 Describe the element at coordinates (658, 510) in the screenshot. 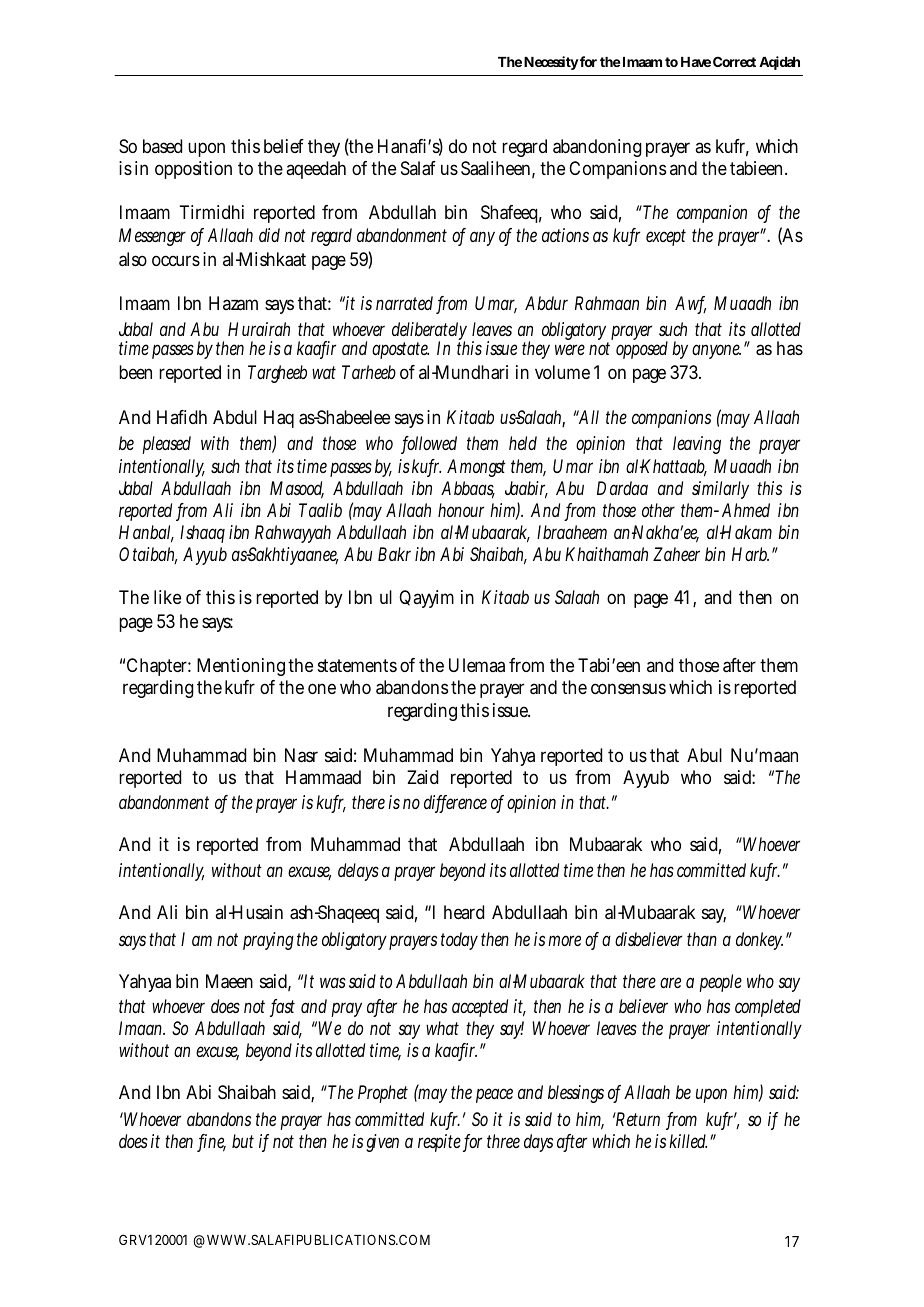

I see `other` at that location.
